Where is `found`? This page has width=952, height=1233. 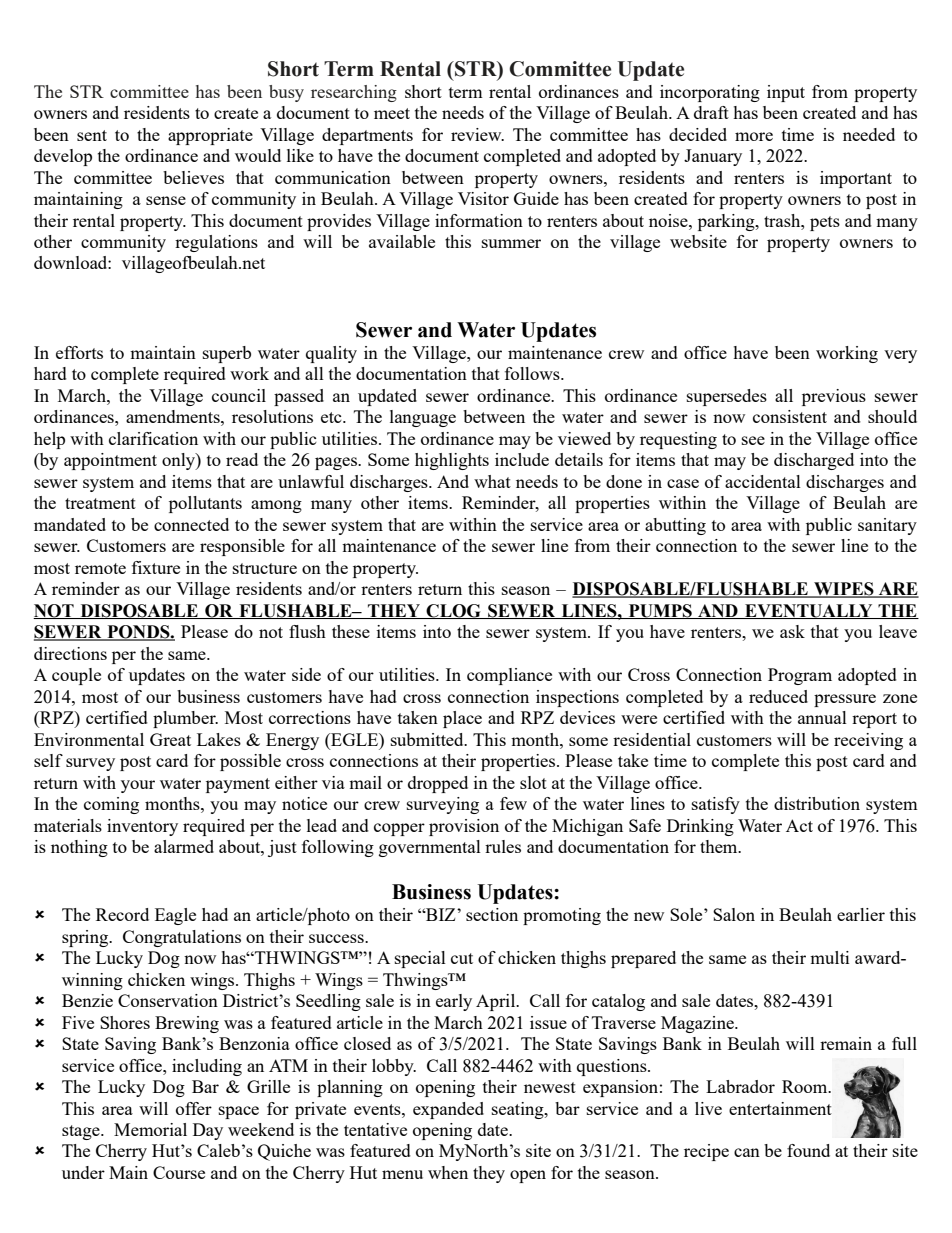
found is located at coordinates (808, 1150).
